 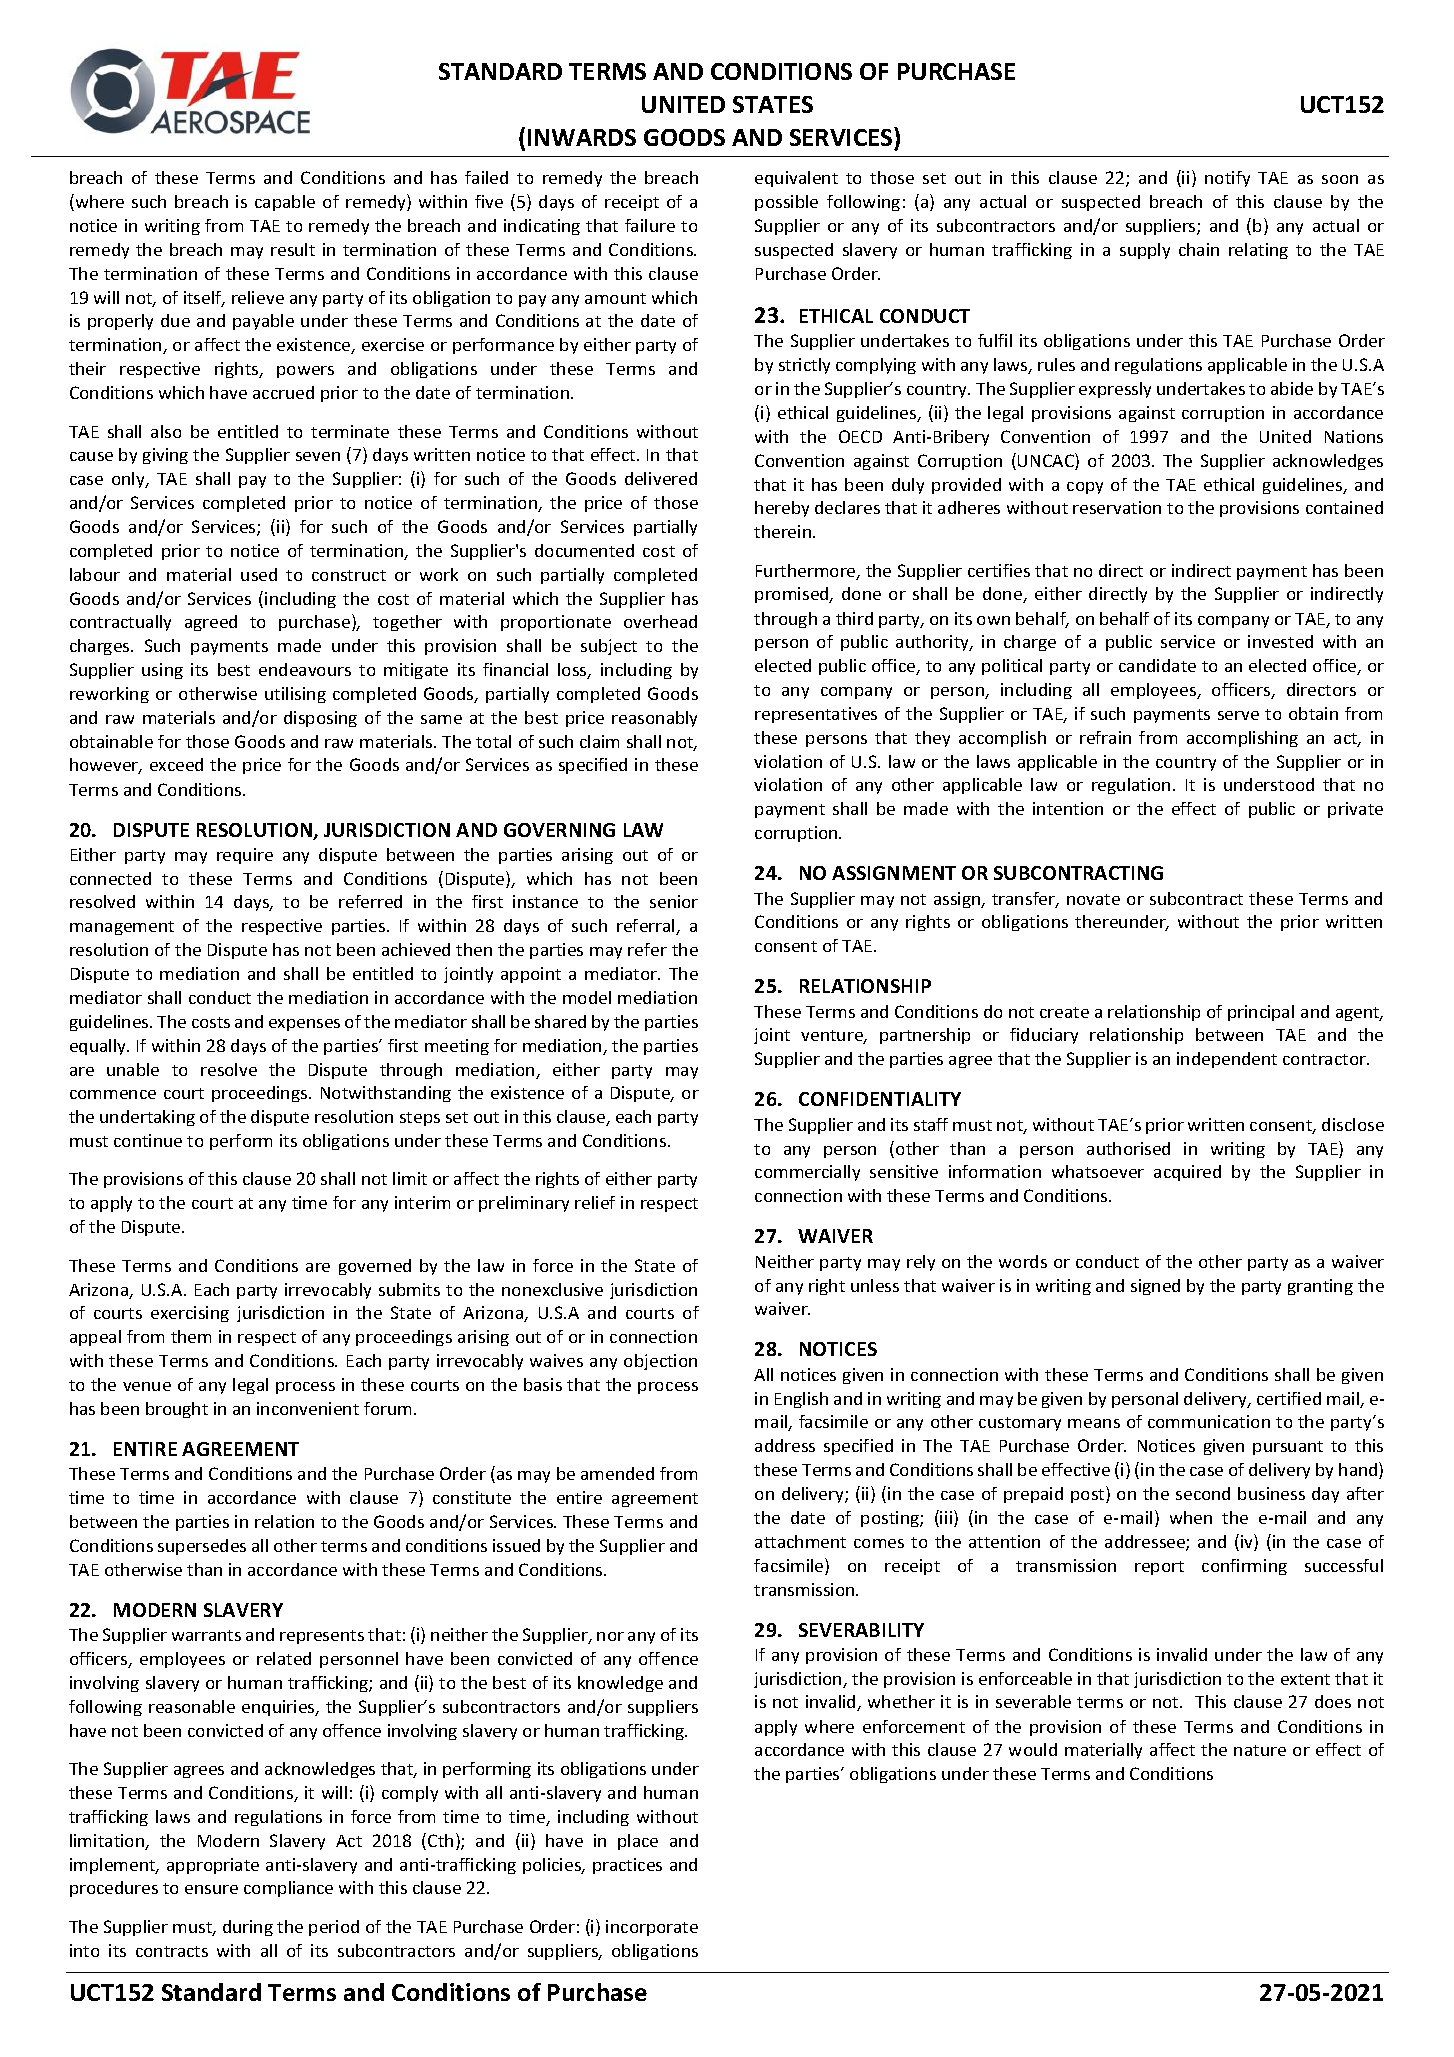 What do you see at coordinates (660, 1362) in the document?
I see `objection` at bounding box center [660, 1362].
